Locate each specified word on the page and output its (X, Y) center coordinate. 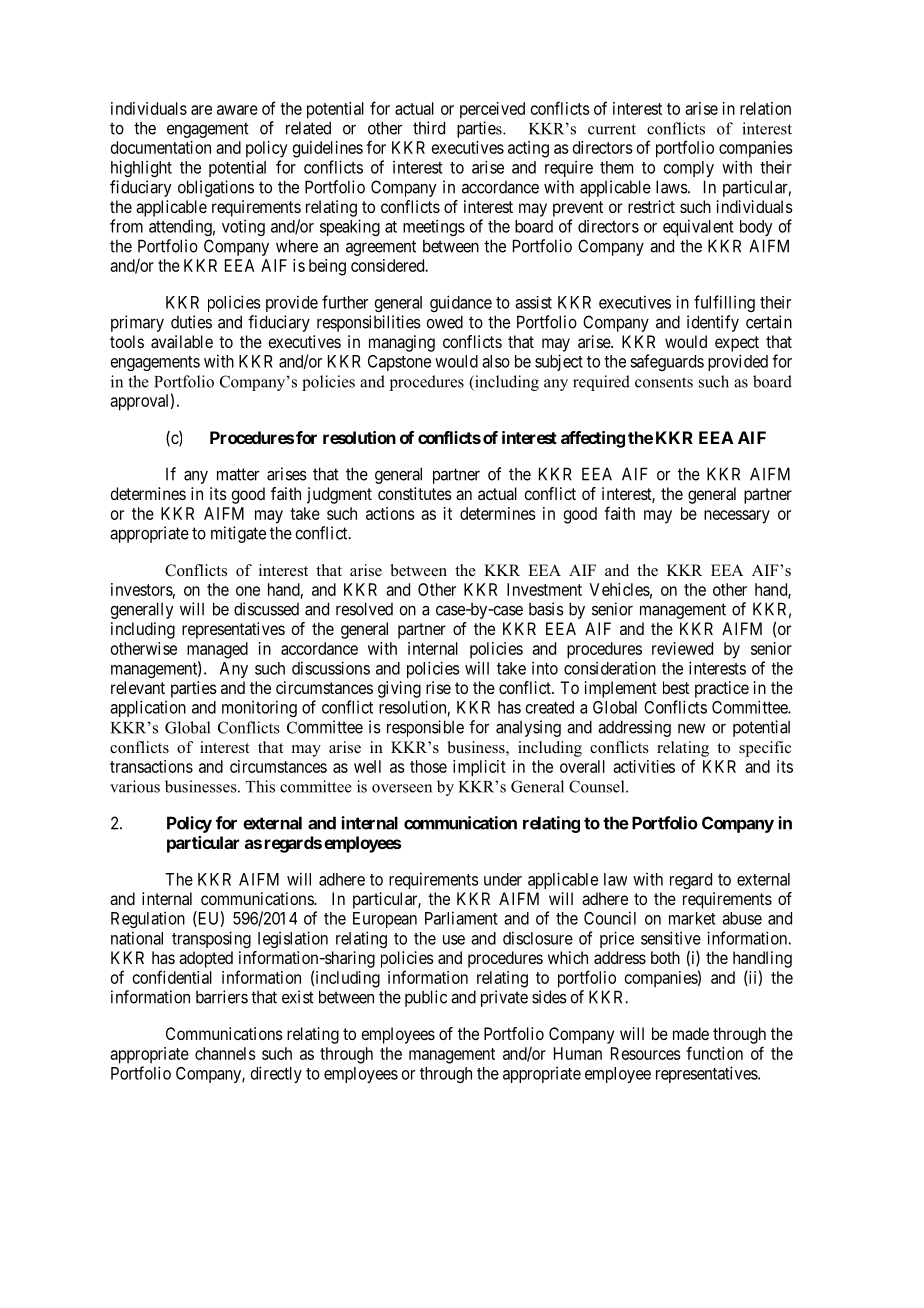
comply (689, 169)
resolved (364, 609)
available (182, 341)
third (429, 128)
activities (644, 766)
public (426, 998)
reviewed (682, 648)
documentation (161, 147)
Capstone (399, 363)
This (260, 786)
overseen (402, 788)
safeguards (667, 362)
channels (225, 1053)
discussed (266, 609)
